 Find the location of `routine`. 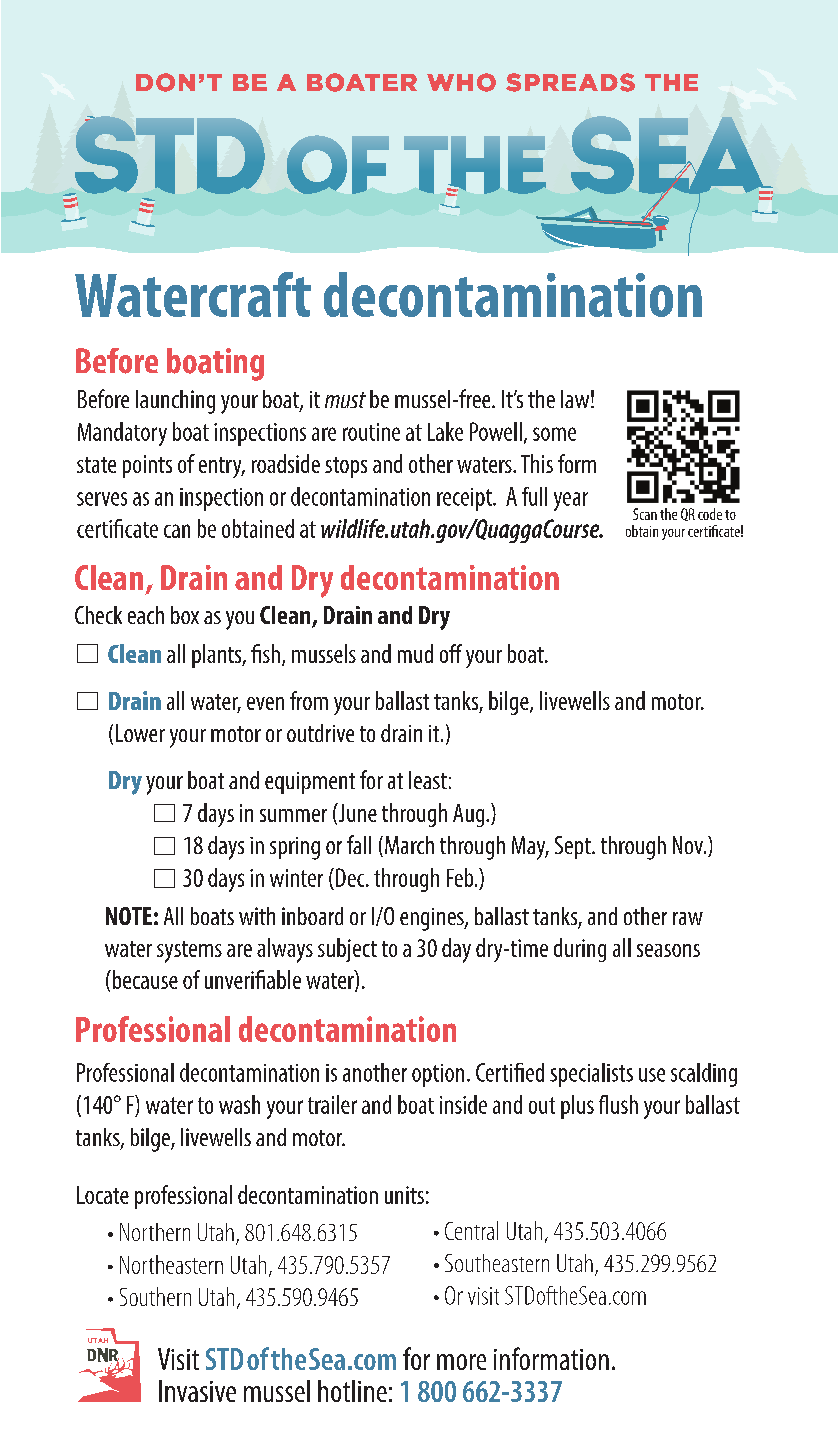

routine is located at coordinates (371, 432).
